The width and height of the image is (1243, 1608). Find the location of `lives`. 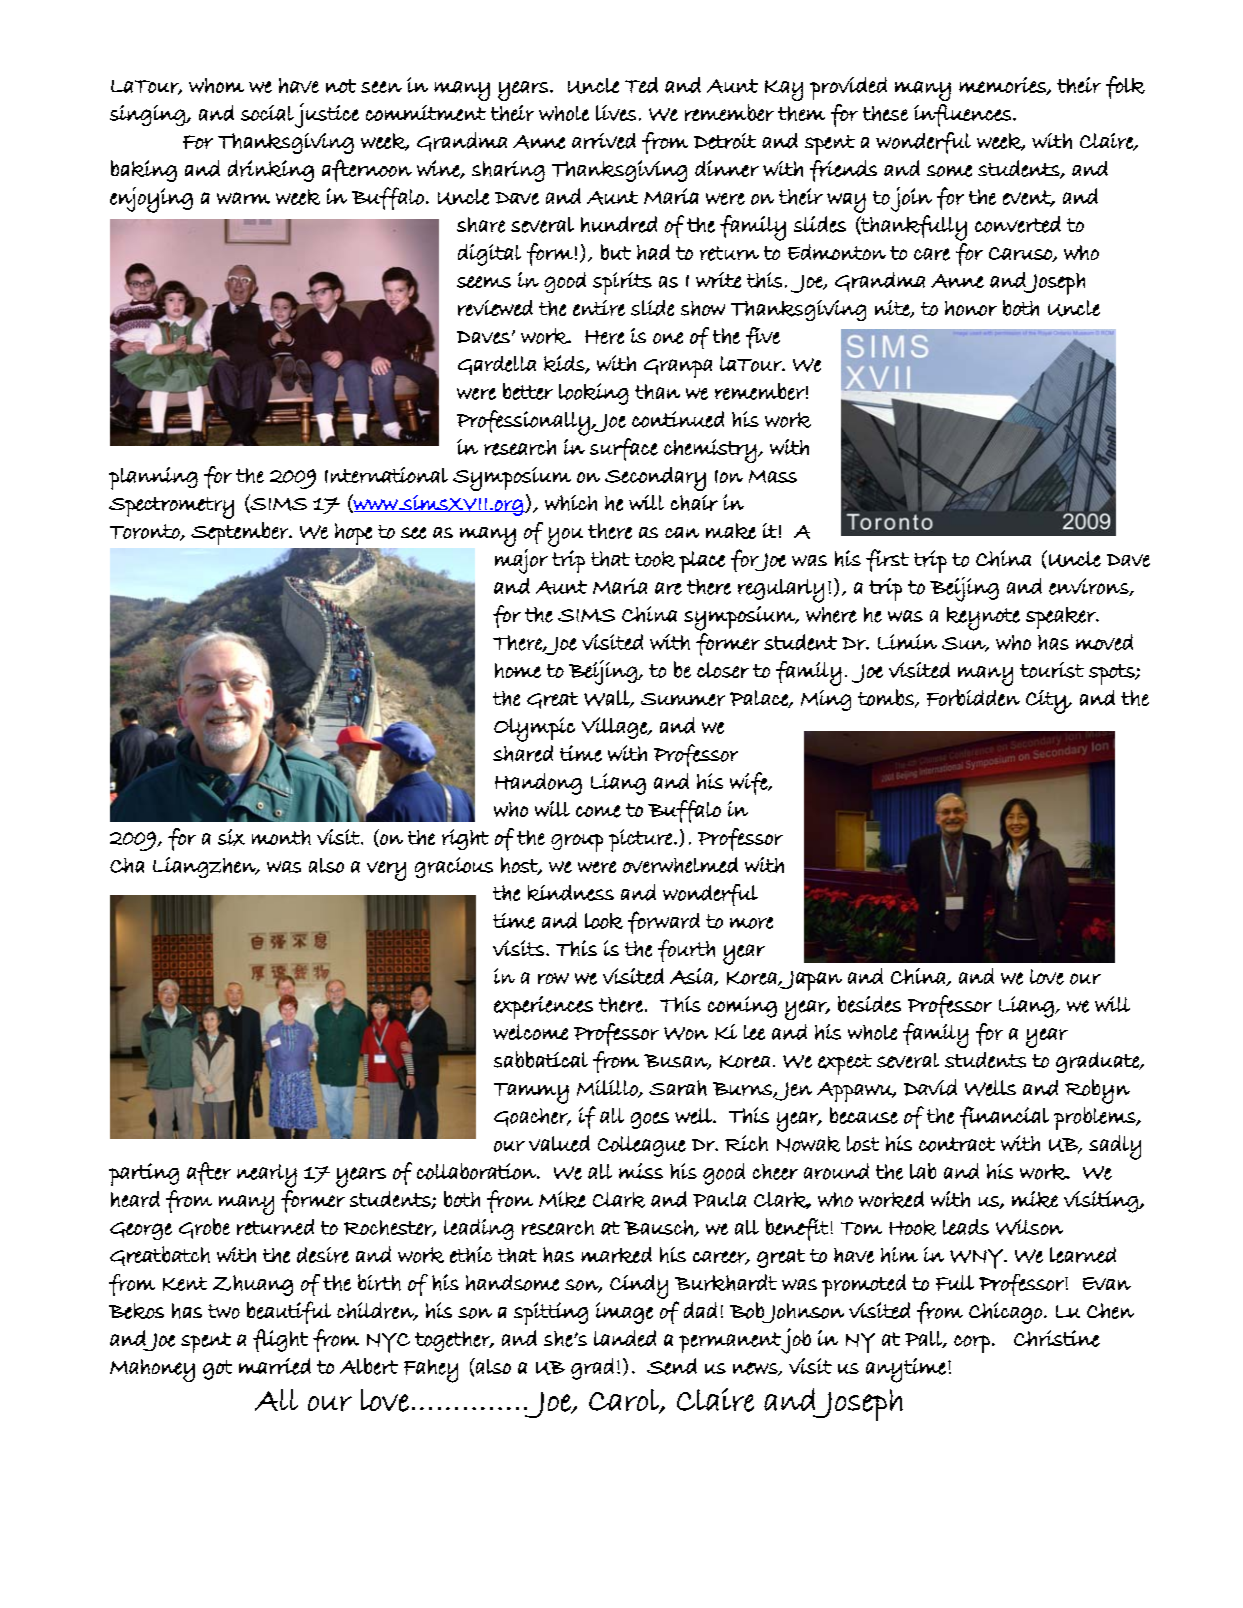

lives is located at coordinates (616, 113).
